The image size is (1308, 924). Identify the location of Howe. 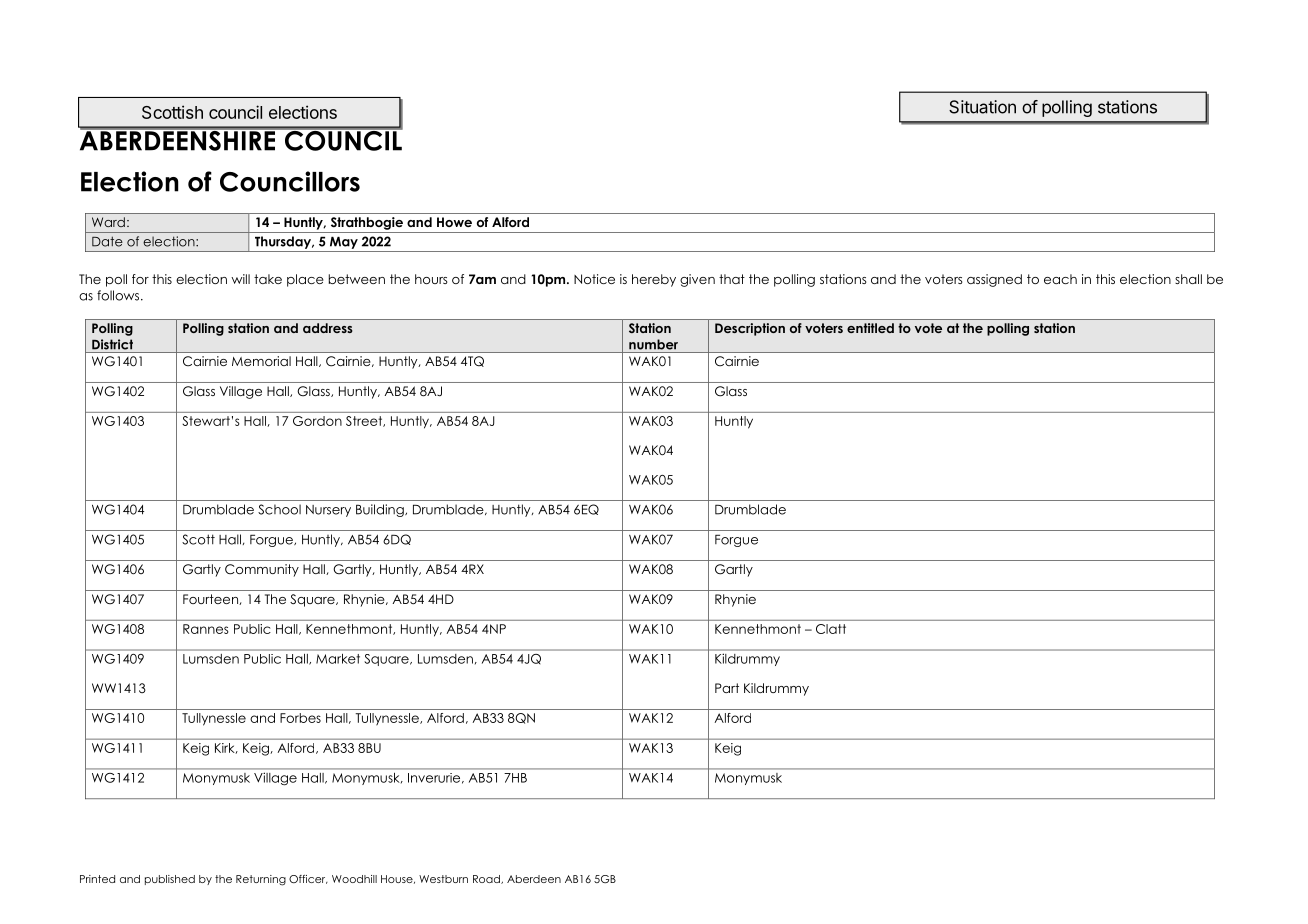
(454, 222).
